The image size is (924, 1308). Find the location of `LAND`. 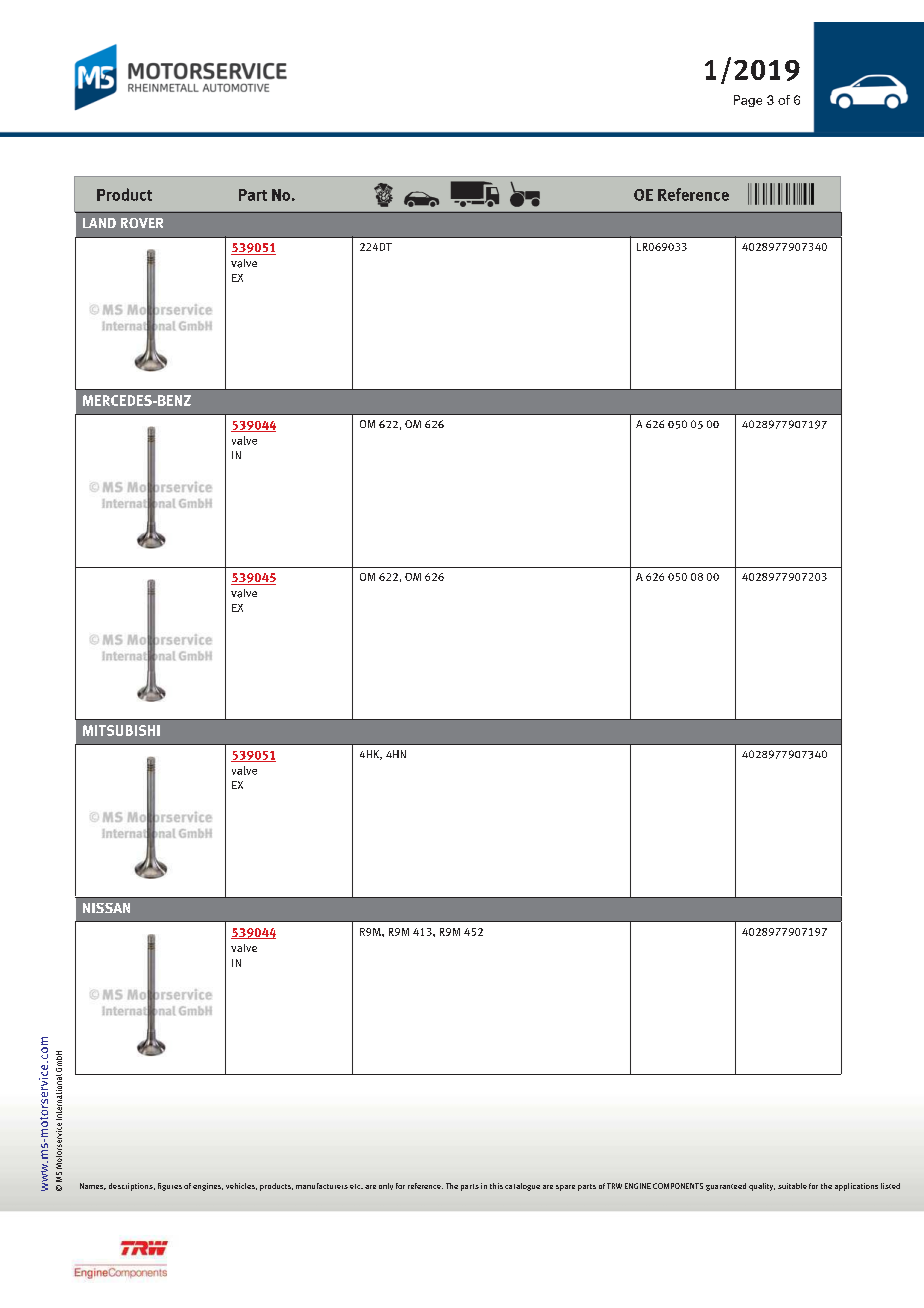

LAND is located at coordinates (99, 223).
